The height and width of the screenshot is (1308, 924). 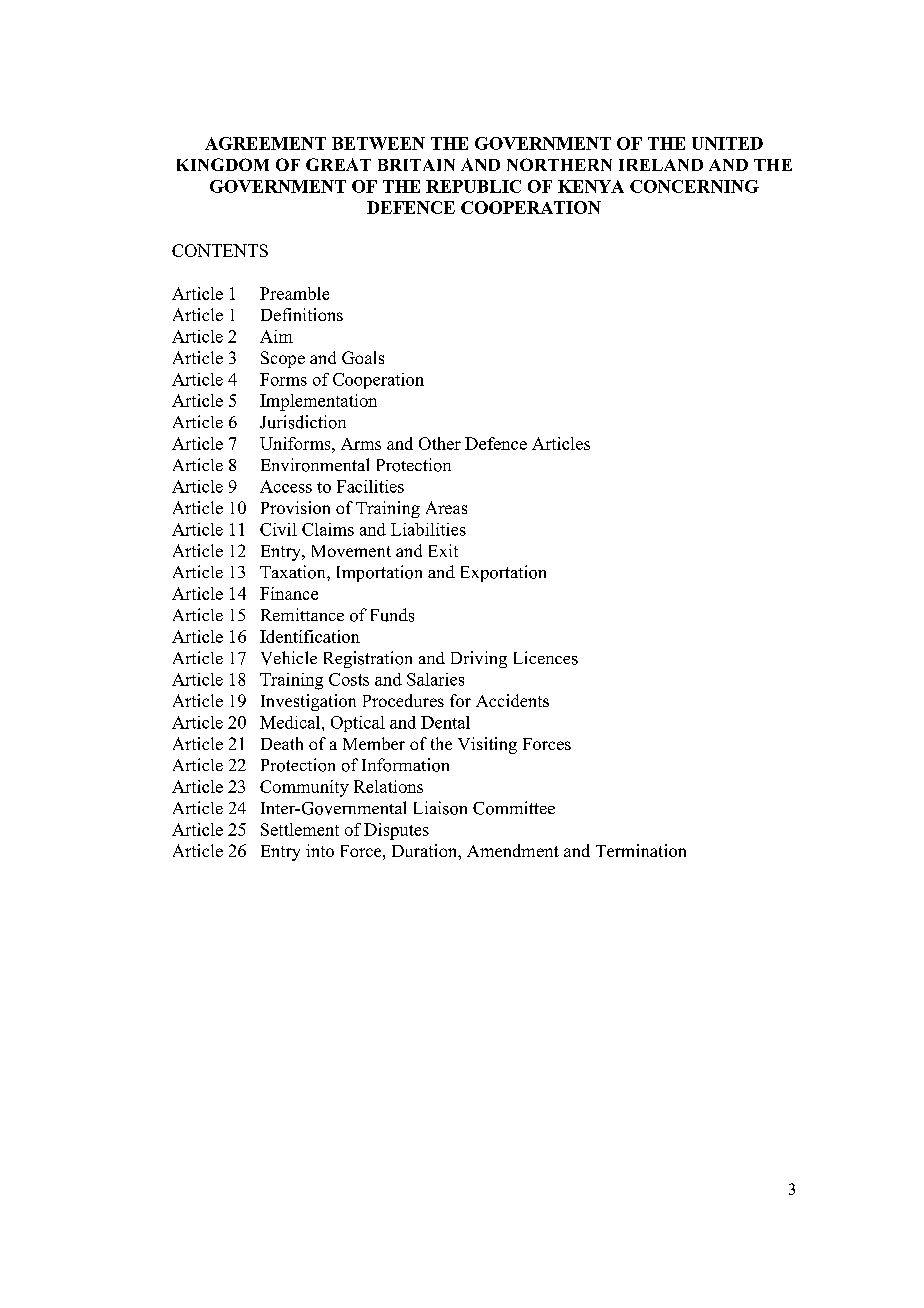 What do you see at coordinates (440, 443) in the screenshot?
I see `Other` at bounding box center [440, 443].
